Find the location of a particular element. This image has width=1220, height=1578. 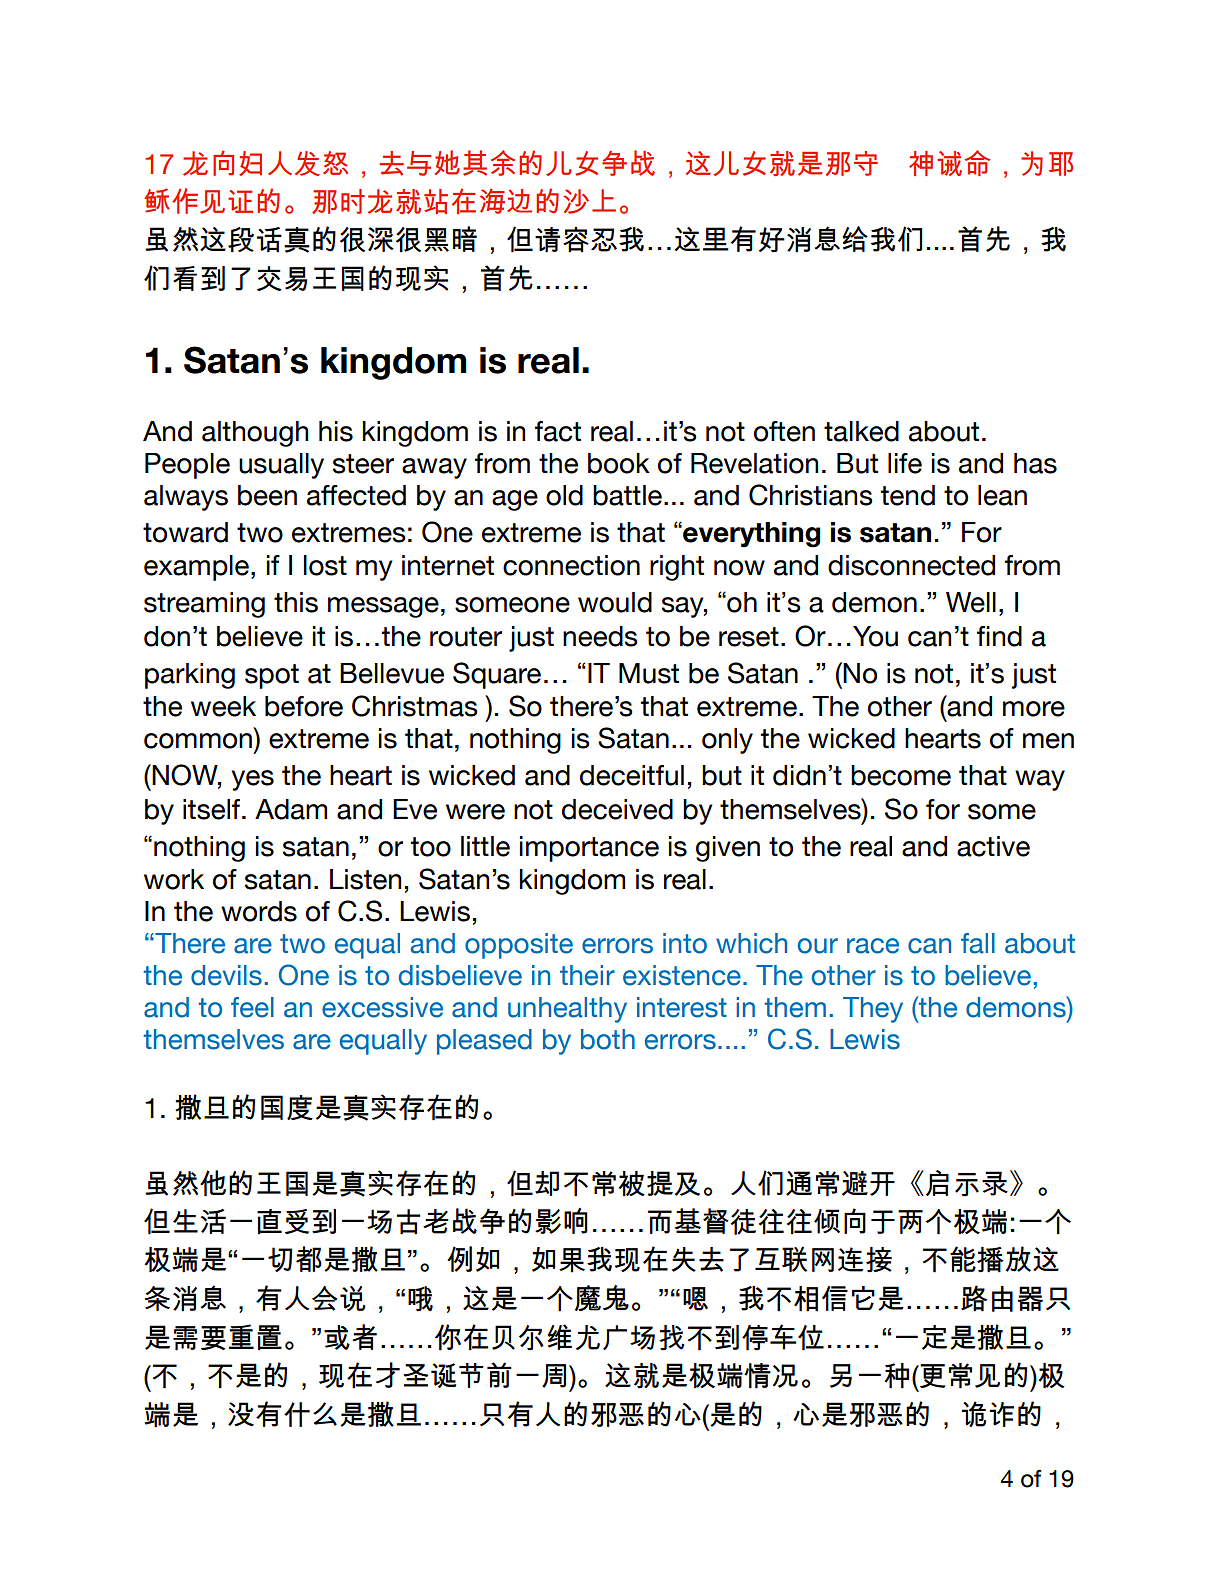

They is located at coordinates (873, 1010).
